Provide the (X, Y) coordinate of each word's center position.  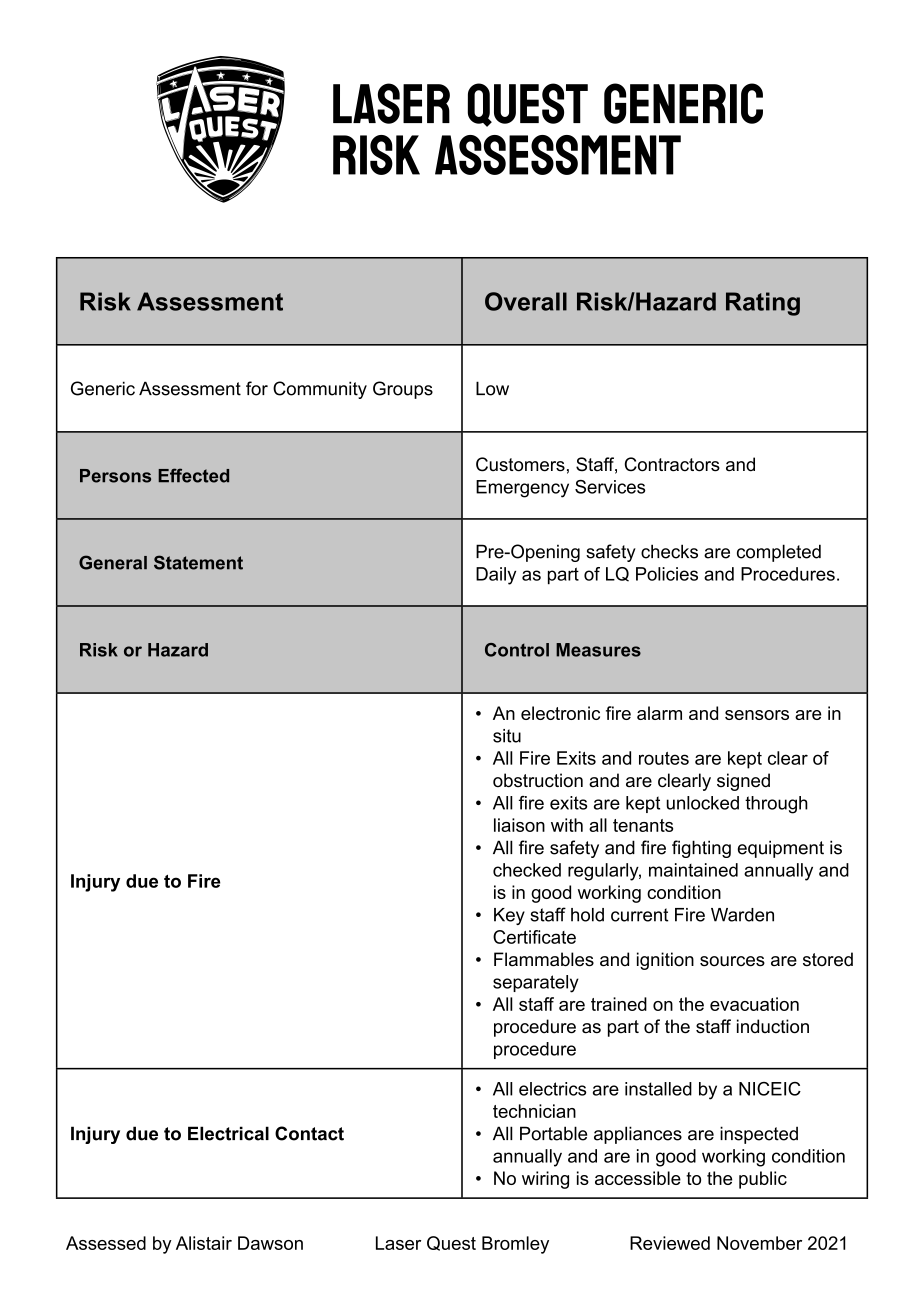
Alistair (204, 1243)
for (257, 388)
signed (743, 782)
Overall (526, 301)
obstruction (538, 780)
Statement (198, 562)
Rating (763, 304)
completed (779, 553)
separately (536, 984)
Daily (496, 576)
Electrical (228, 1133)
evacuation (754, 1004)
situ (507, 736)
